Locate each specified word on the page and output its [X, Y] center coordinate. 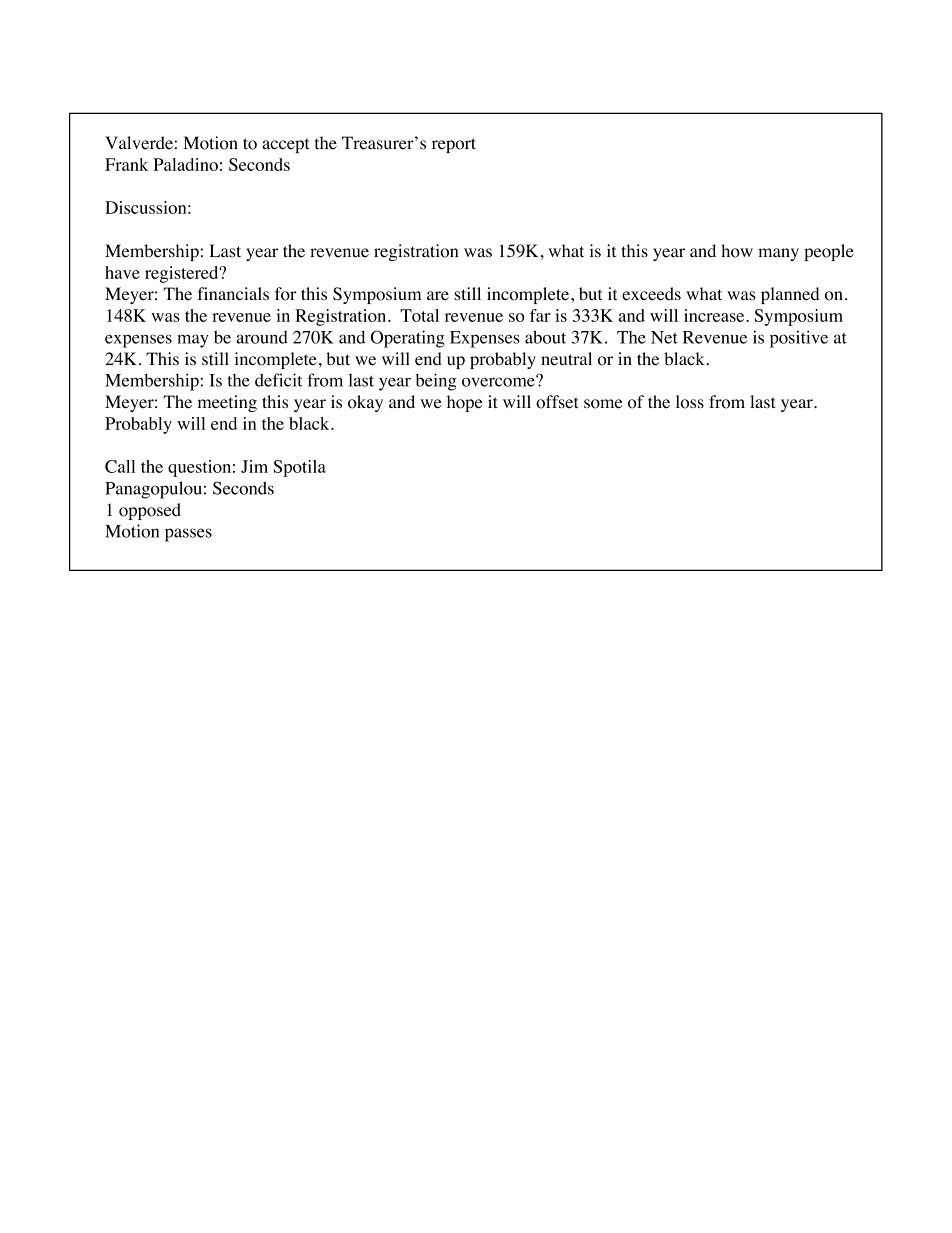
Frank [126, 164]
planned [790, 295]
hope [464, 403]
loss [690, 402]
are [438, 296]
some [603, 404]
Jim [254, 466]
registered [183, 274]
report [454, 145]
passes [188, 535]
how [737, 251]
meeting [227, 403]
